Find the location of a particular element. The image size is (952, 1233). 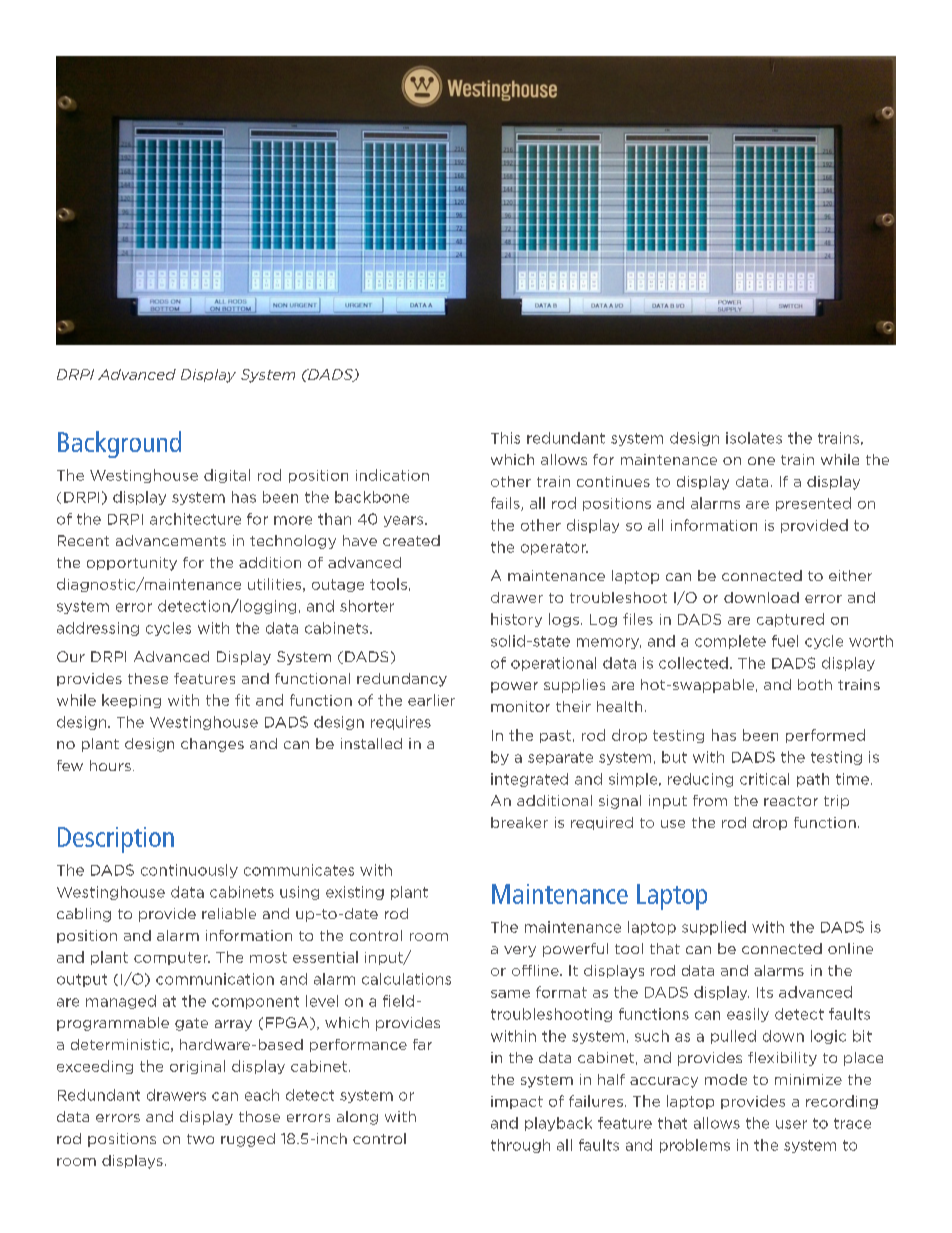

integrated is located at coordinates (529, 780).
